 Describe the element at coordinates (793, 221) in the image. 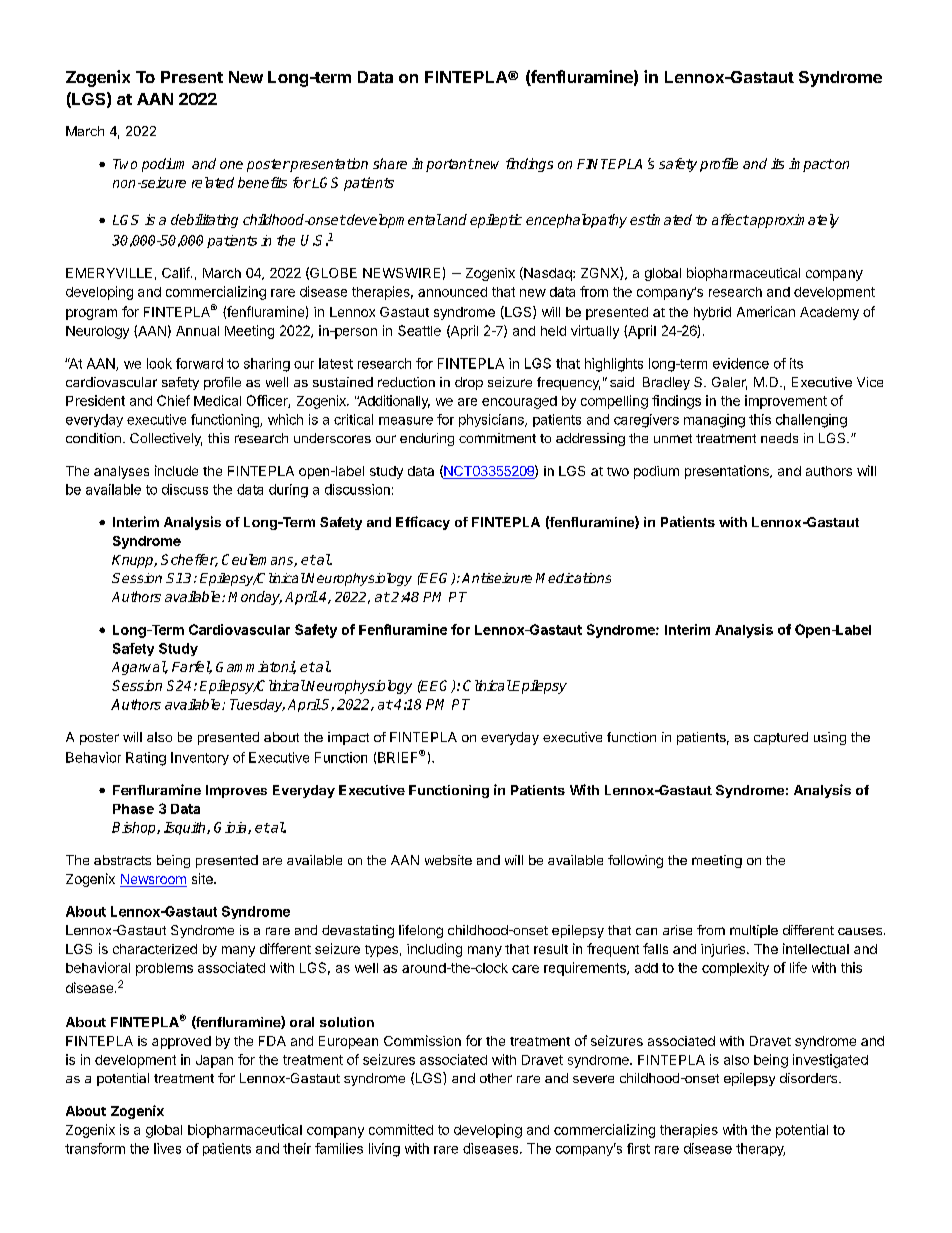

I see `approximately` at that location.
